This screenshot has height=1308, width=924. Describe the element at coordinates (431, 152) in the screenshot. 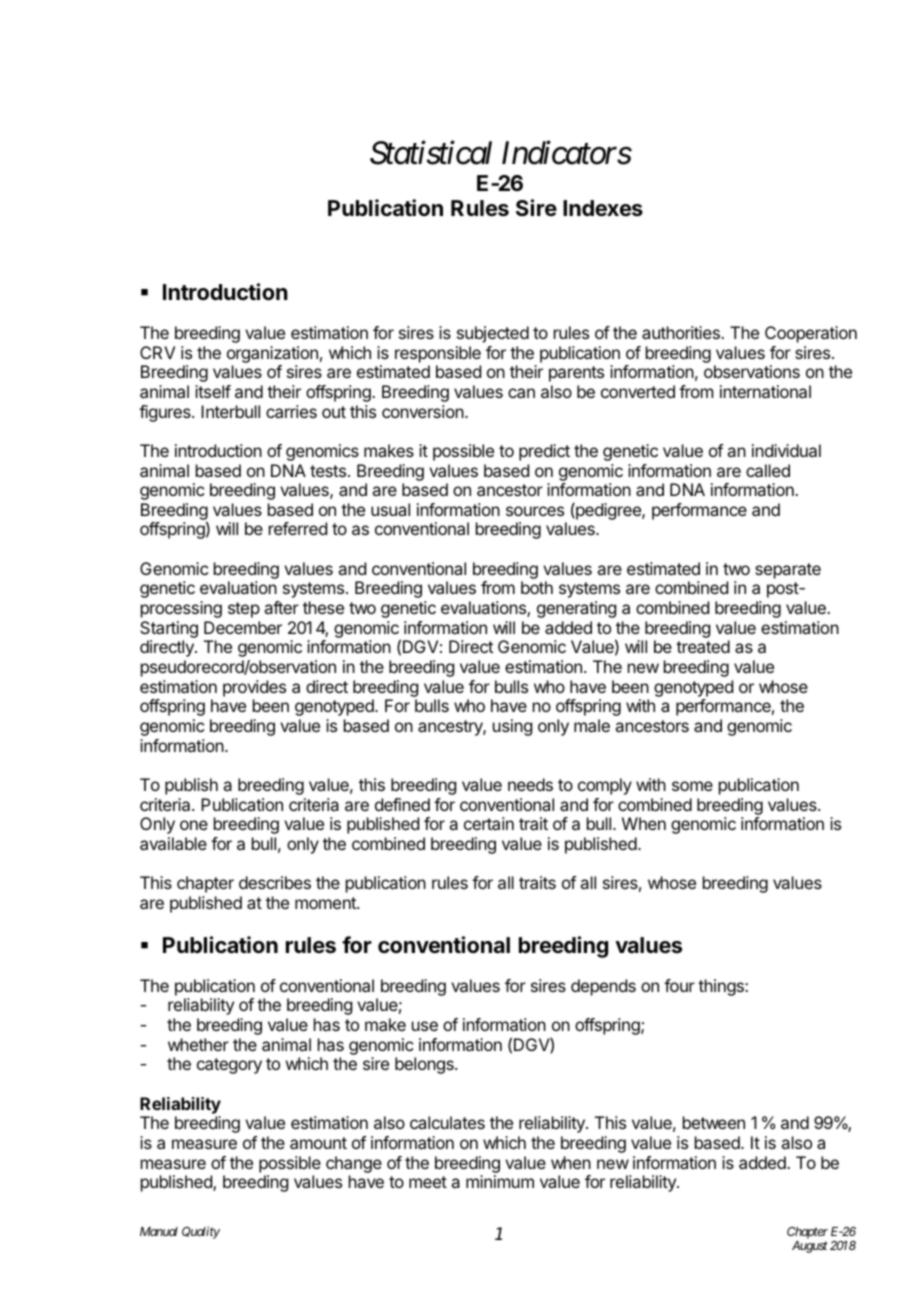

I see `Statistical` at that location.
